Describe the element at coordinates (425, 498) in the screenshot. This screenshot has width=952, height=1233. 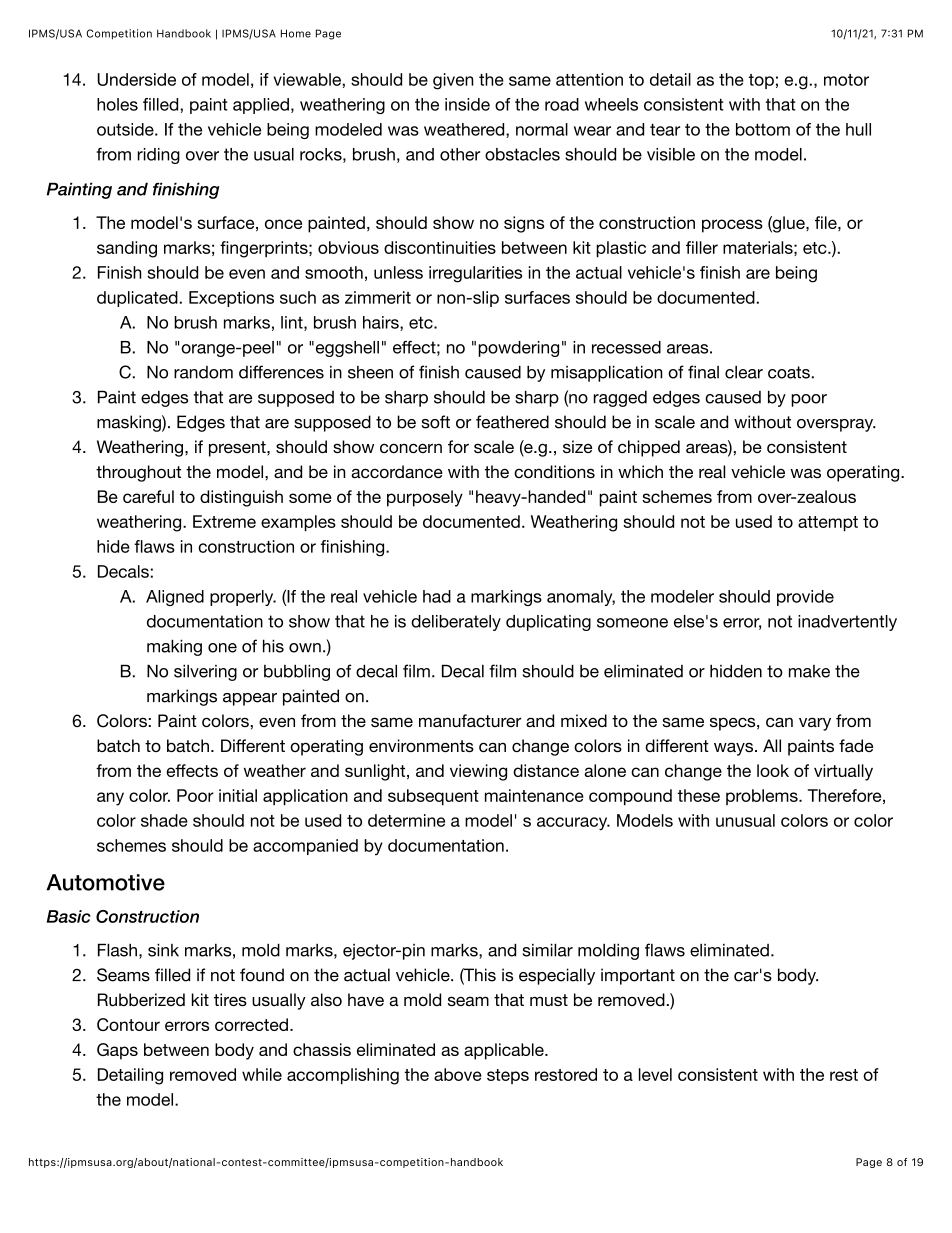
I see `purposely` at that location.
